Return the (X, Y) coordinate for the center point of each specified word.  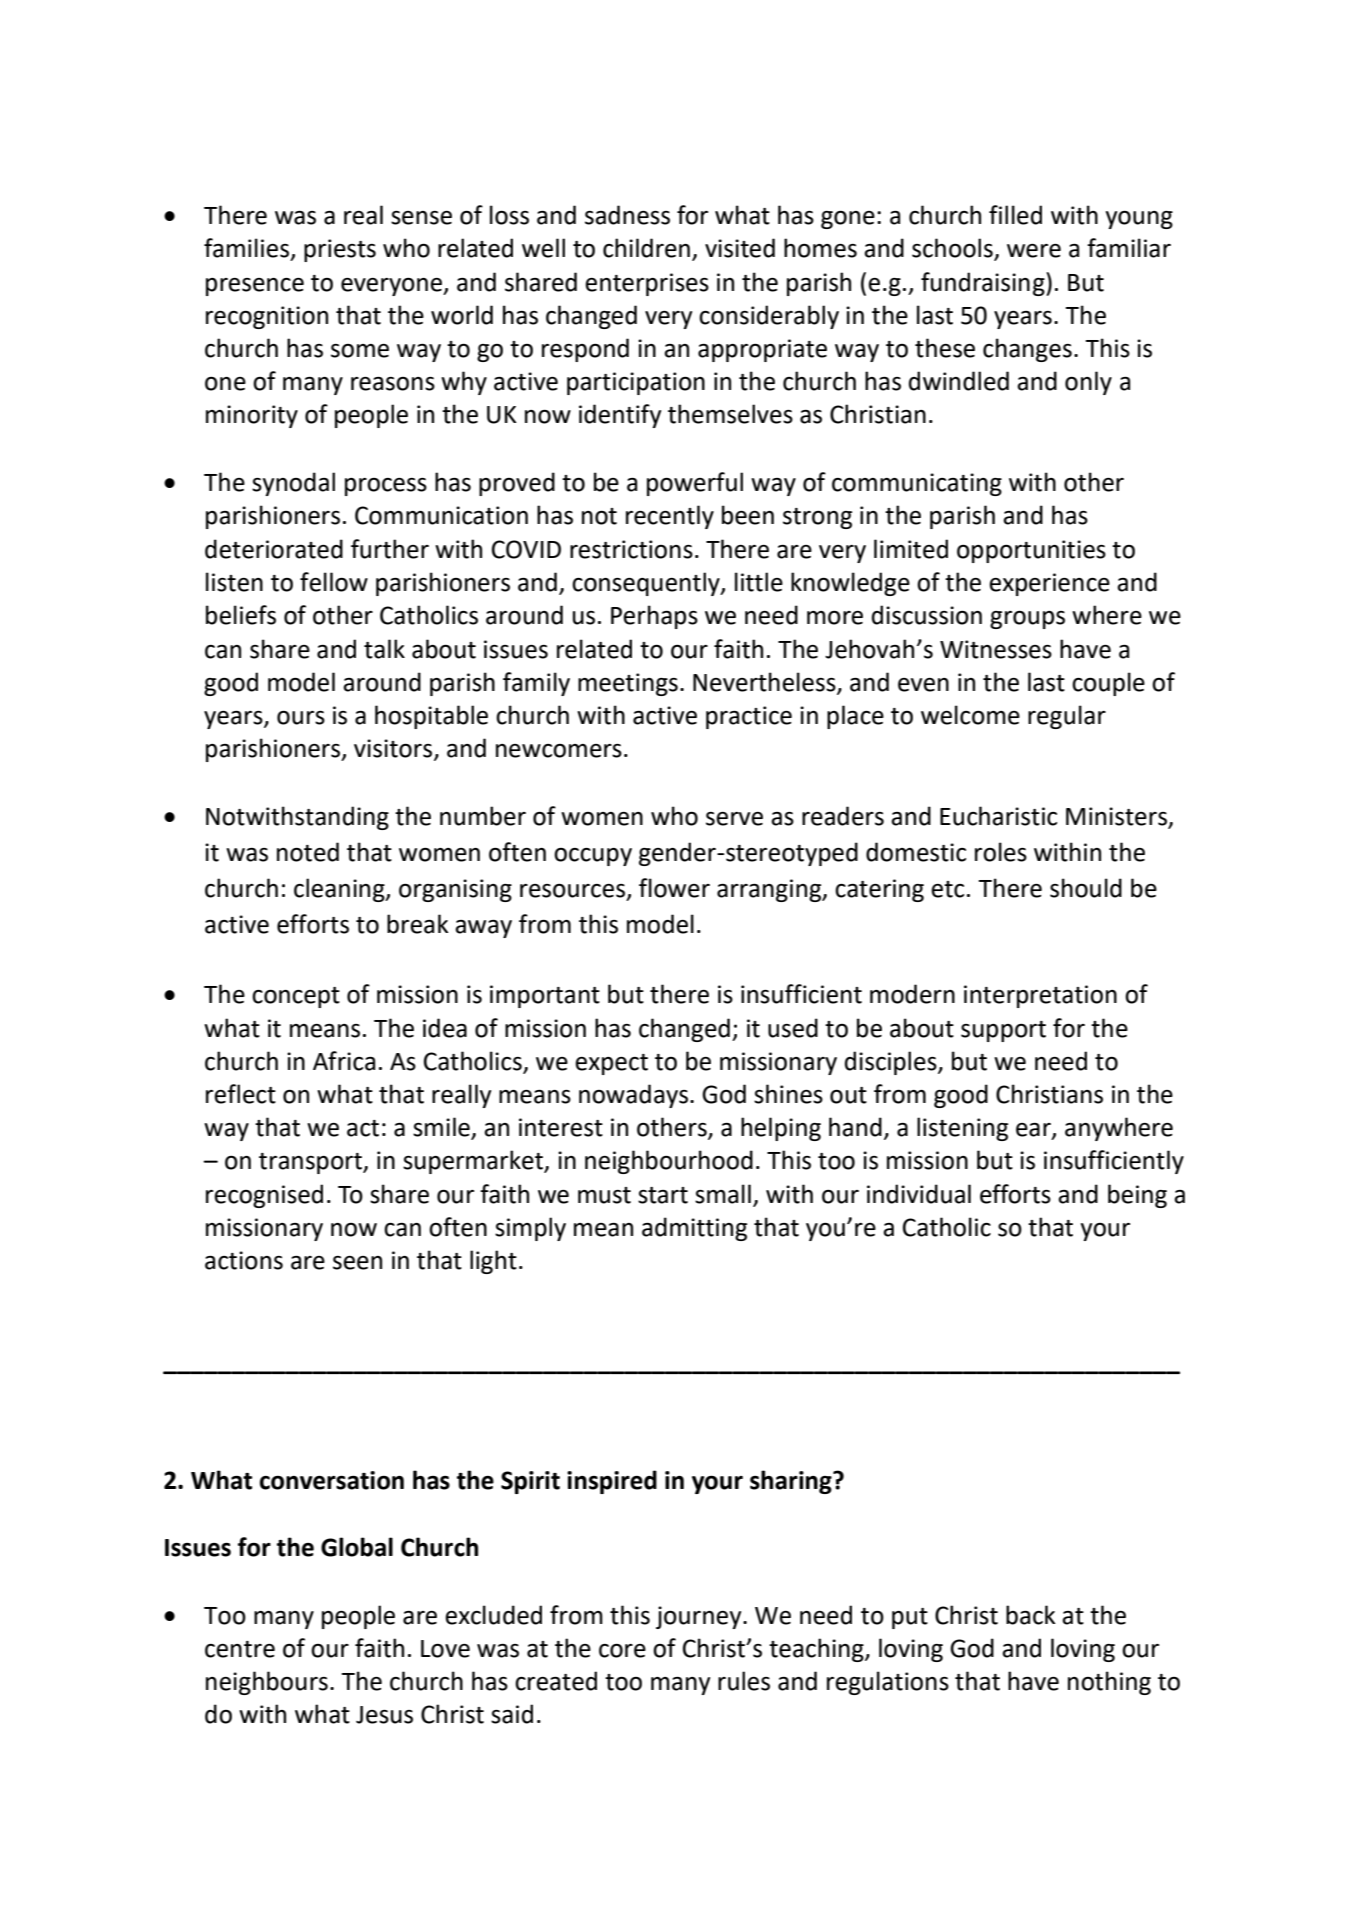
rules (744, 1681)
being (1137, 1196)
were (1034, 251)
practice (749, 717)
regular (1067, 717)
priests (340, 250)
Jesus (384, 1715)
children (646, 248)
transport (311, 1163)
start (663, 1195)
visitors (394, 749)
